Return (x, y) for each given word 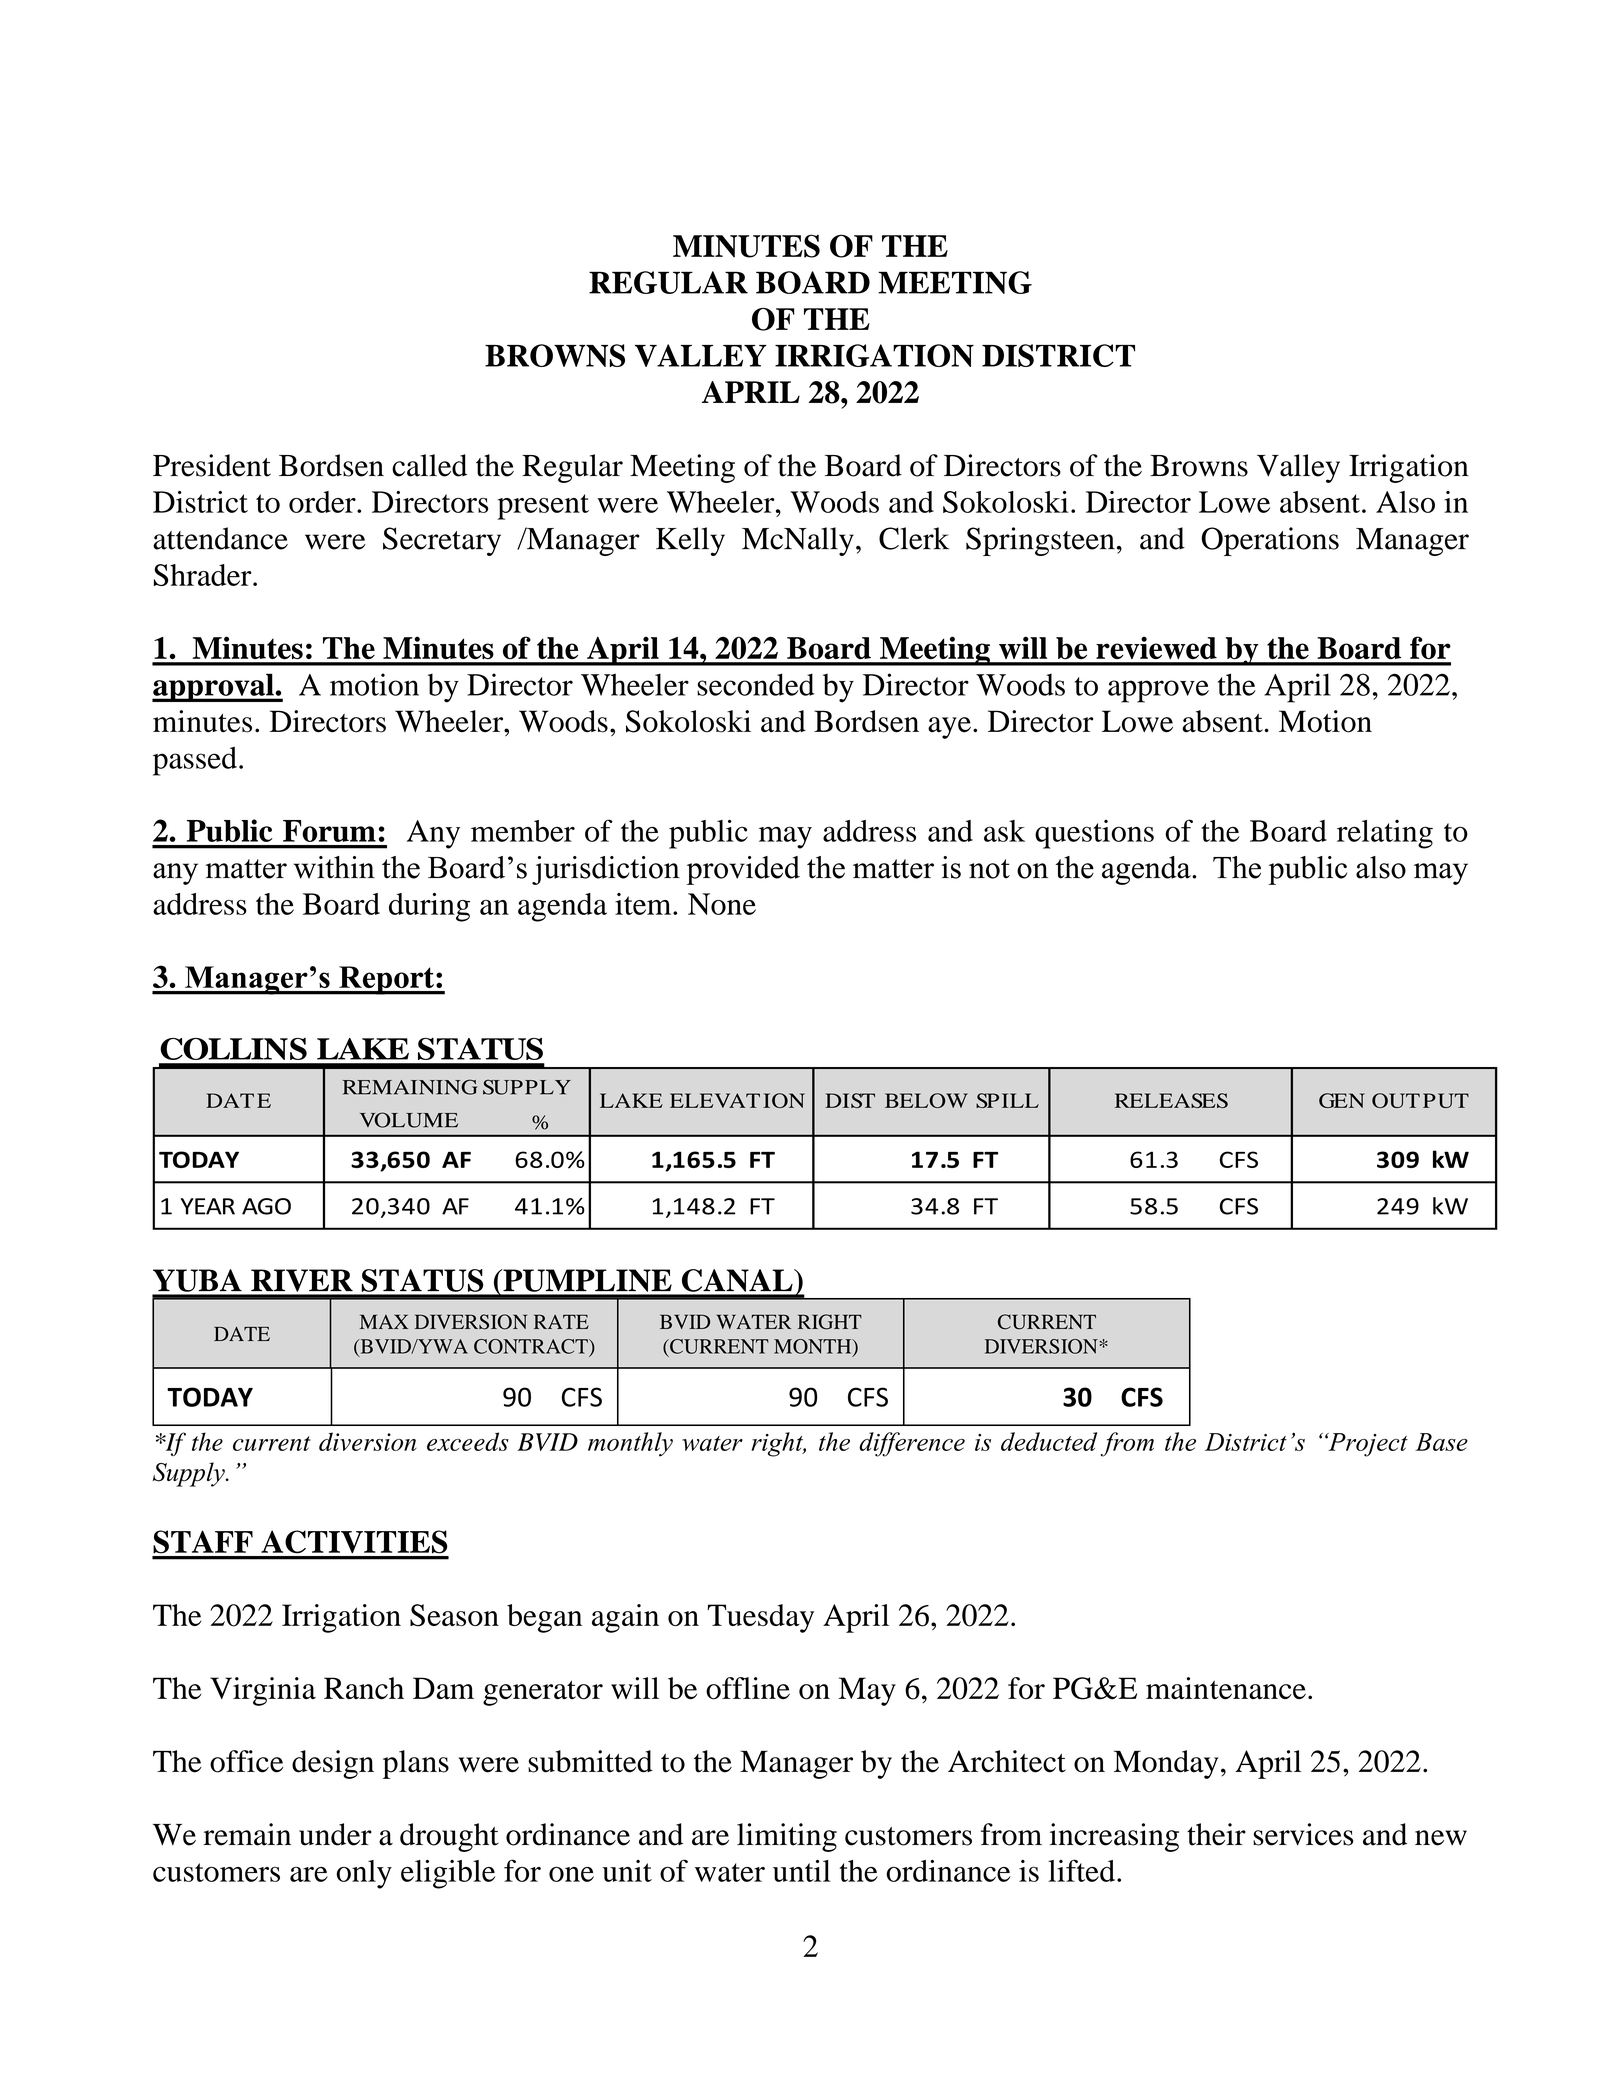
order (323, 502)
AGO (266, 1206)
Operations (1270, 541)
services (1303, 1834)
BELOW (926, 1100)
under (335, 1834)
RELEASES (1171, 1100)
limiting (787, 1837)
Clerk (914, 538)
